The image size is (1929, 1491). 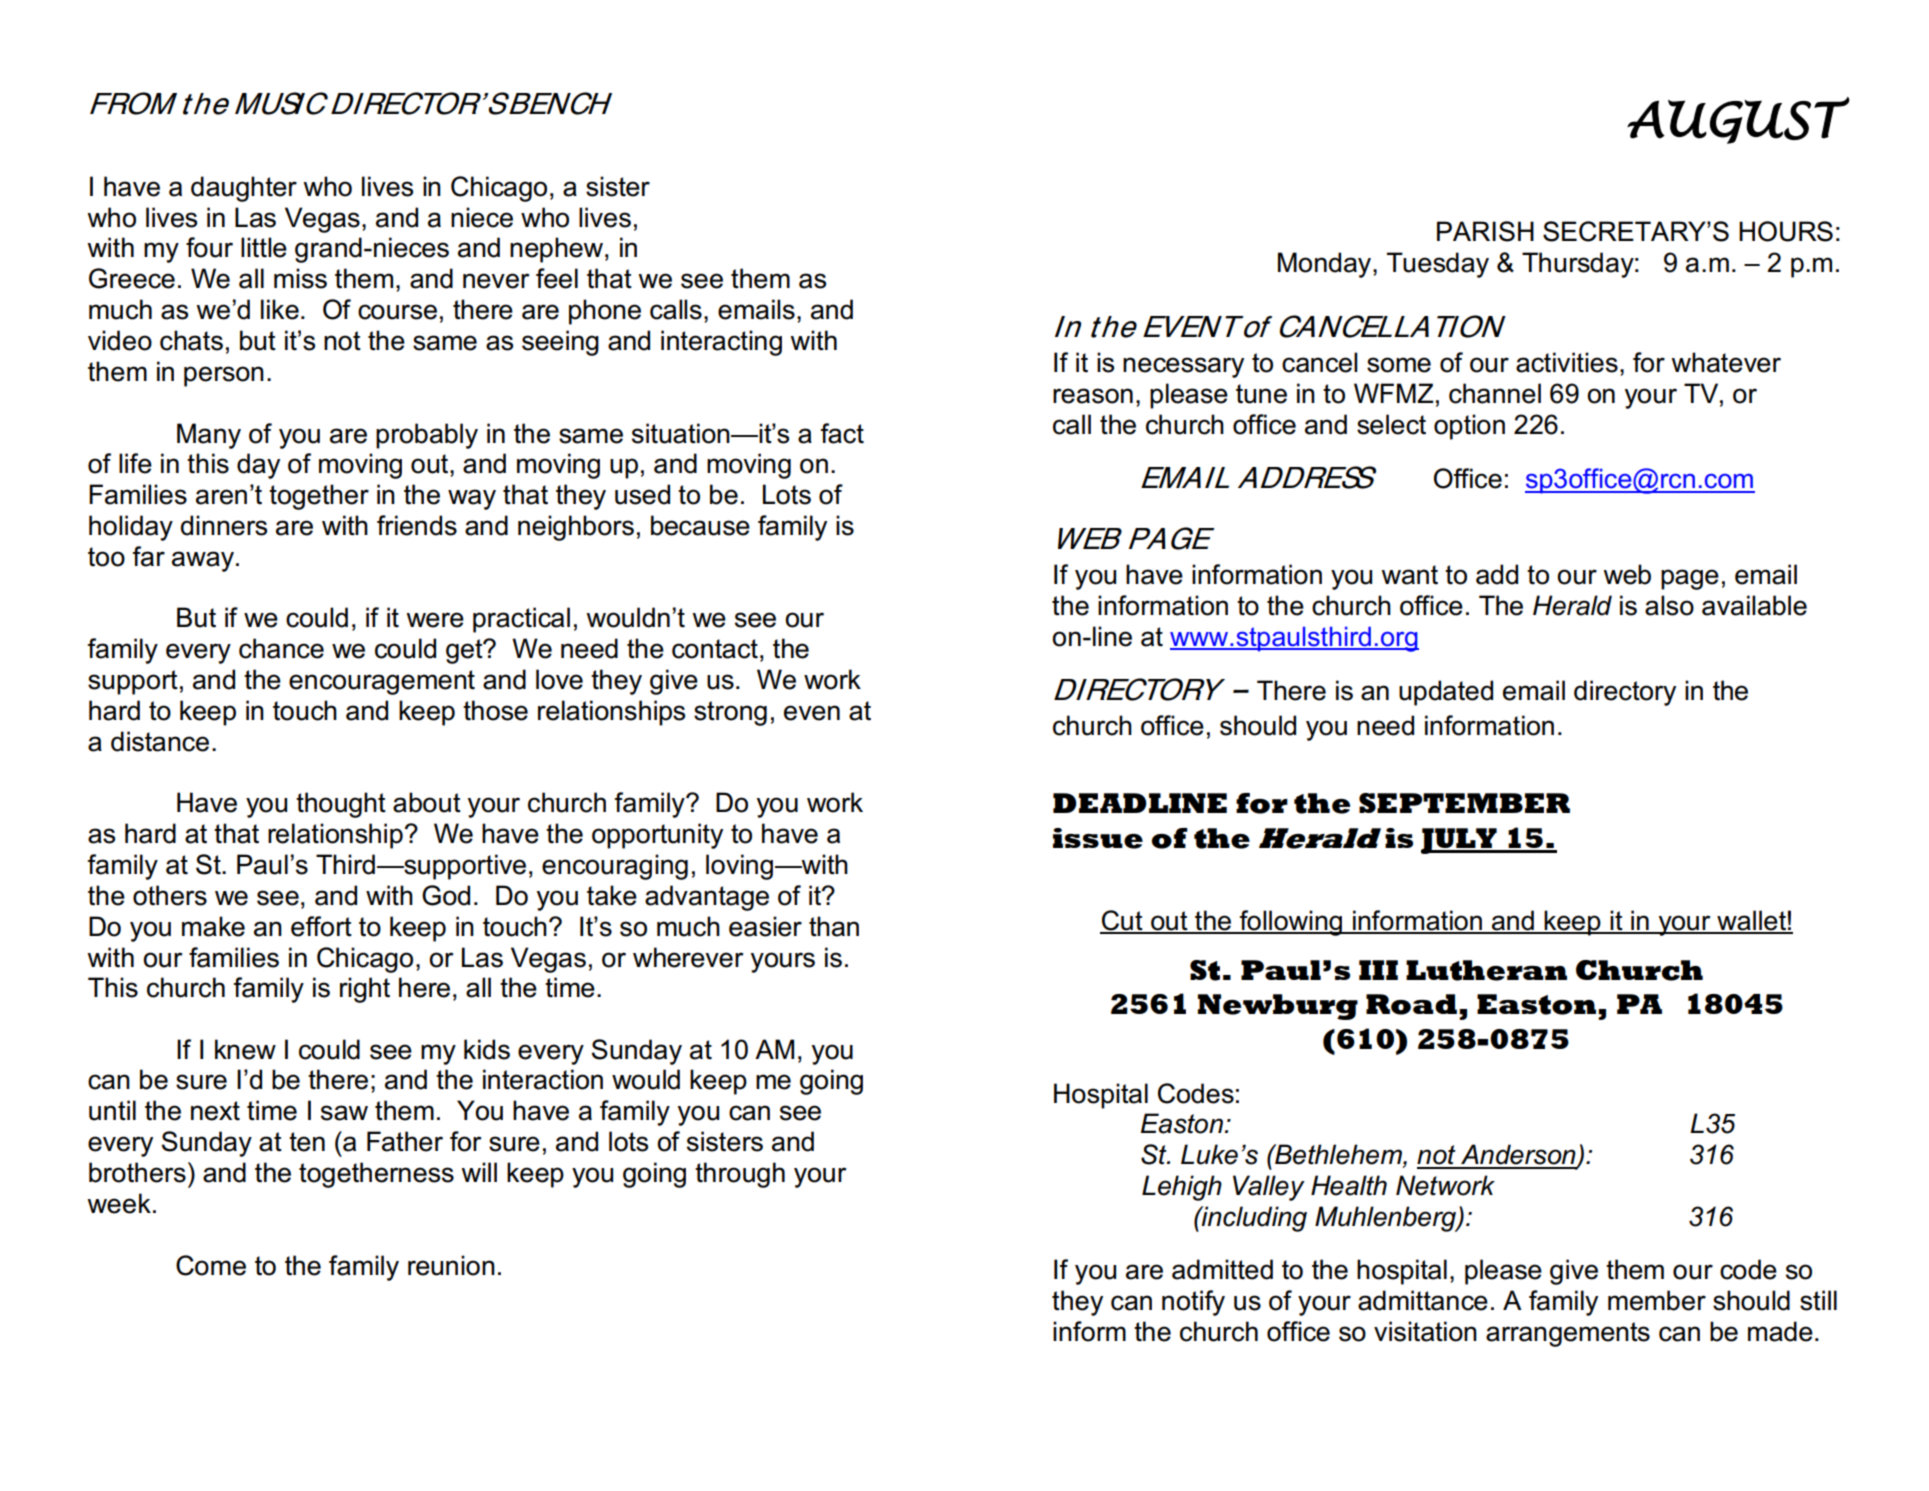 I want to click on encouragement, so click(x=382, y=682).
